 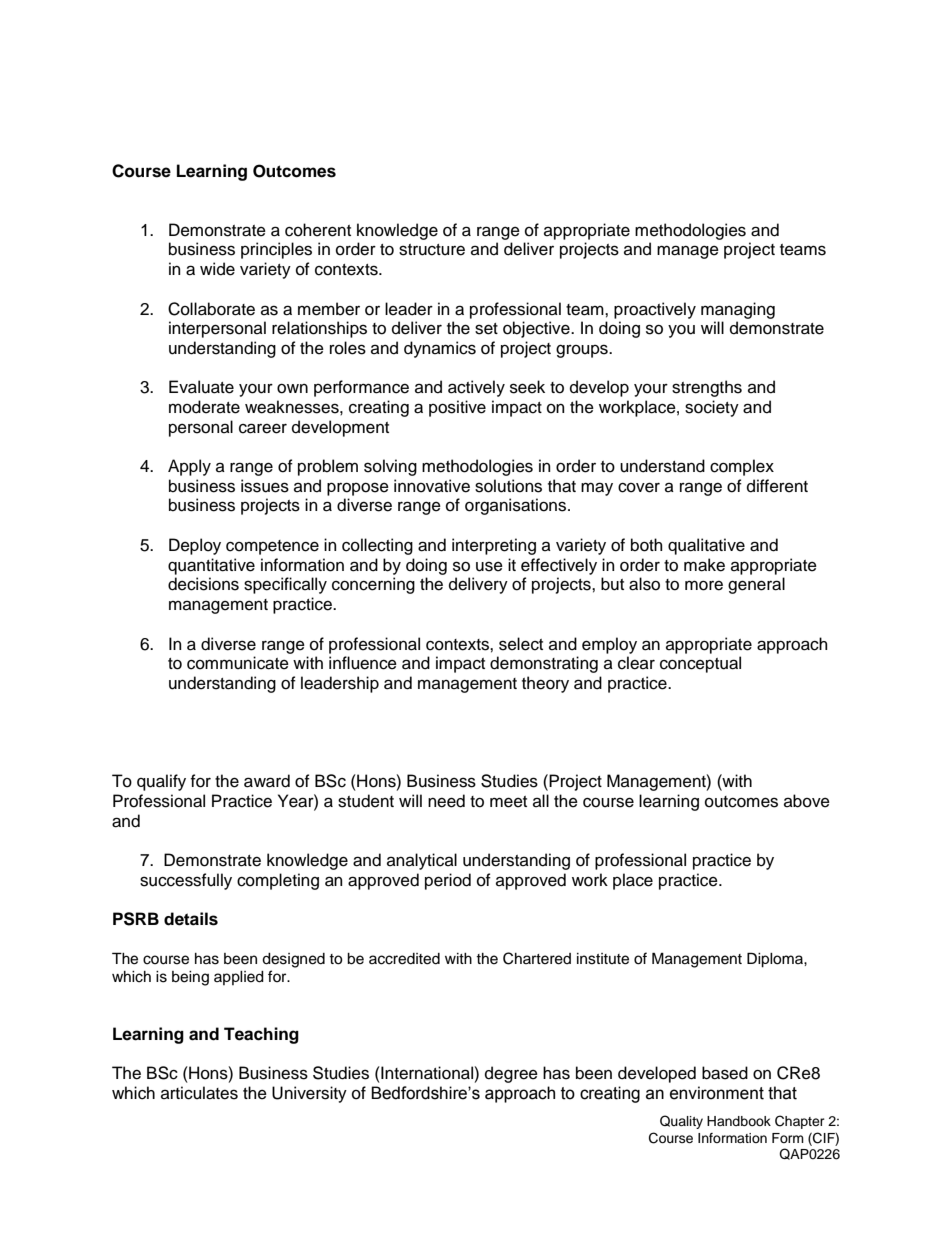 What do you see at coordinates (203, 584) in the document?
I see `decisions` at bounding box center [203, 584].
